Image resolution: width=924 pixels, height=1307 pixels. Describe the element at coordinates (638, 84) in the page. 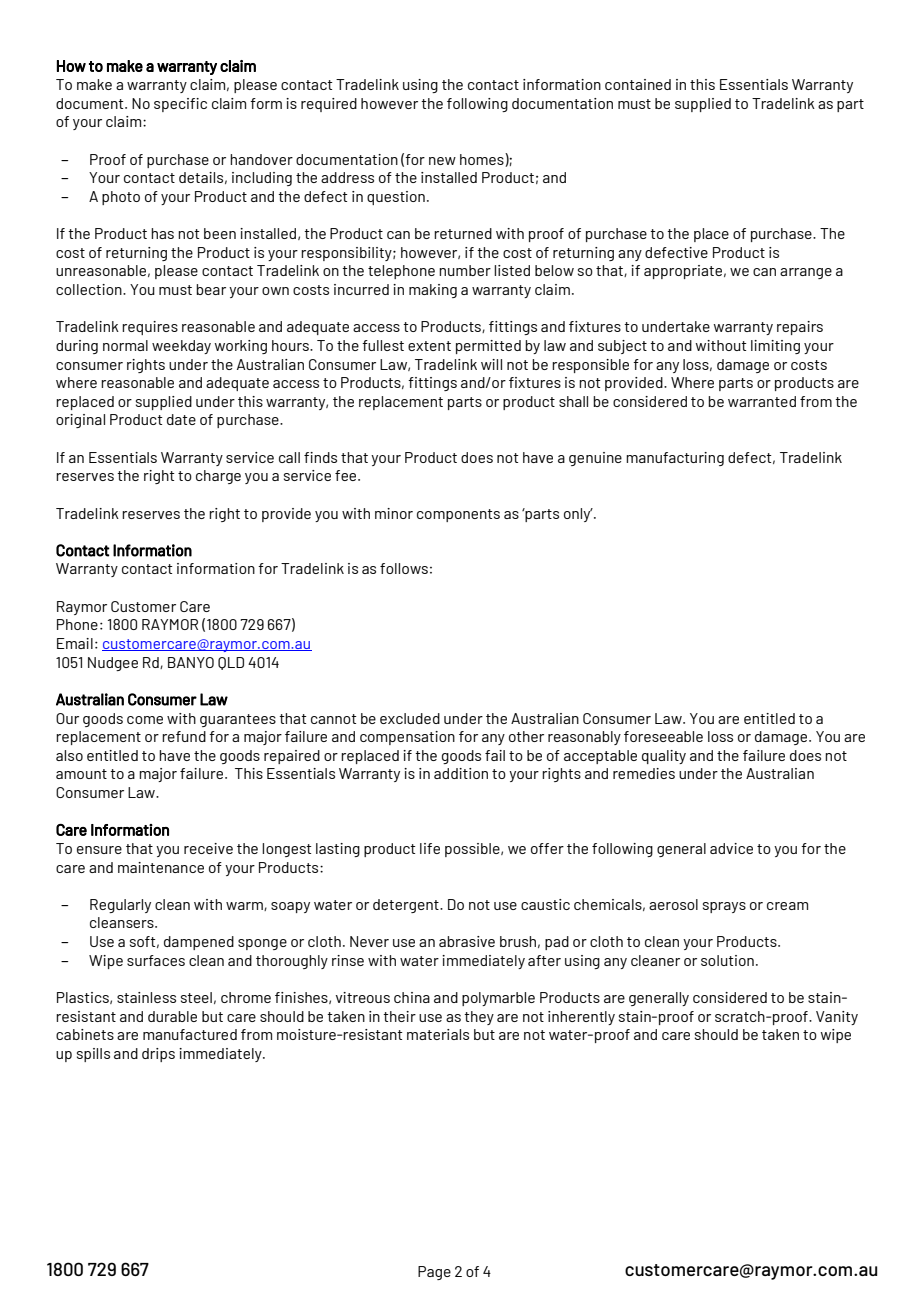

I see `contained` at that location.
